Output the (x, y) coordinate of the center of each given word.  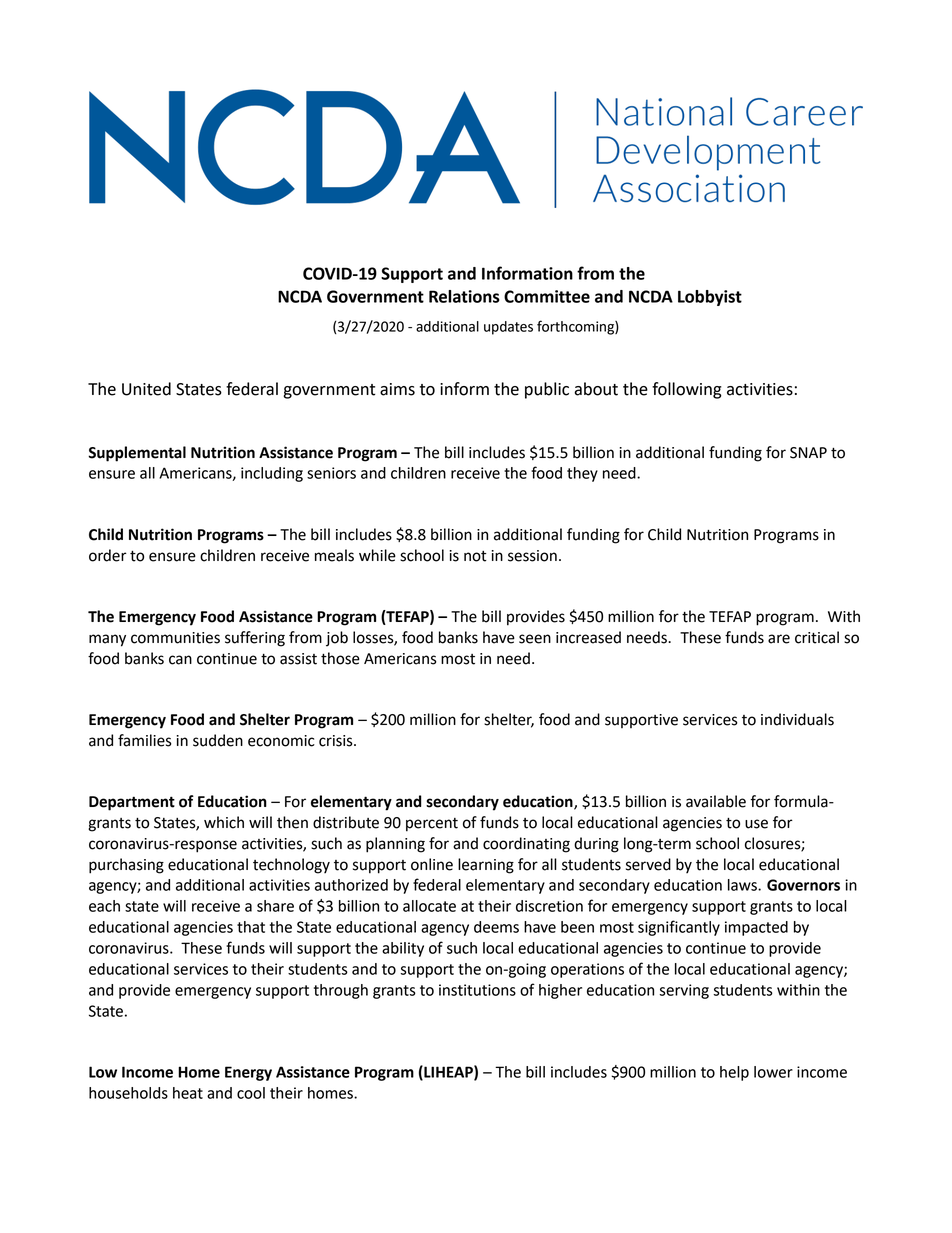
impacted (756, 928)
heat (188, 1093)
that (251, 927)
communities (175, 638)
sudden (218, 740)
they (582, 474)
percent (432, 825)
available (716, 801)
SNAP (808, 453)
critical (817, 637)
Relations (464, 296)
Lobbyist (710, 298)
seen (535, 639)
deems (496, 927)
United (146, 389)
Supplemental (137, 454)
